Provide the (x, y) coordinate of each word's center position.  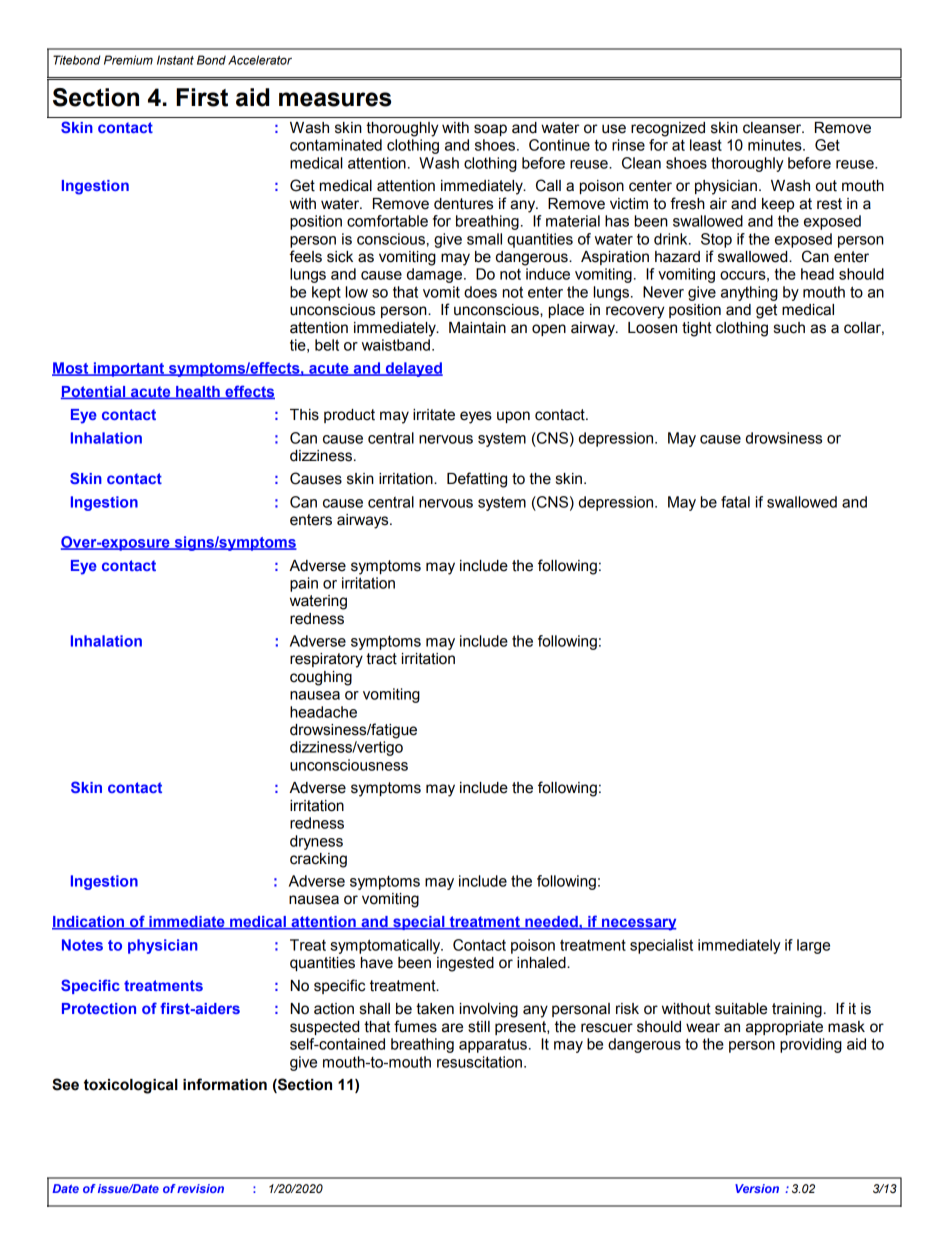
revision (200, 1188)
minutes (776, 145)
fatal (735, 502)
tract (381, 659)
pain (304, 584)
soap (490, 130)
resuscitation (479, 1062)
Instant (175, 60)
